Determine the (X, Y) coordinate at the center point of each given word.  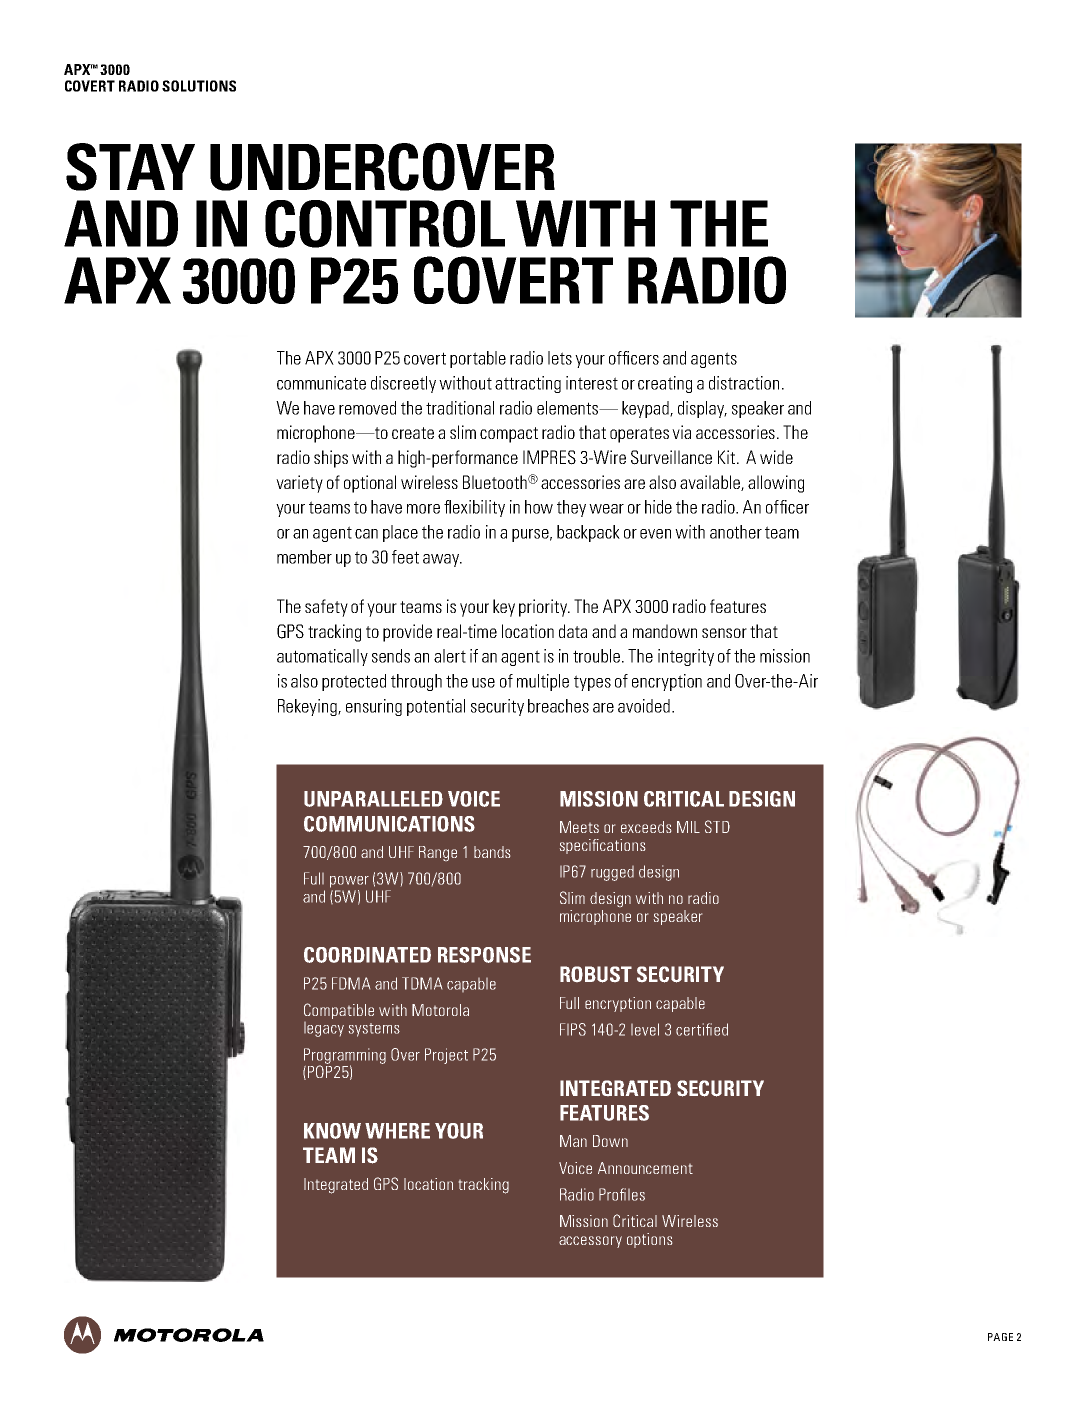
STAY (130, 167)
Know (332, 1131)
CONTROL (385, 224)
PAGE (1000, 1337)
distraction (744, 383)
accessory (590, 1242)
